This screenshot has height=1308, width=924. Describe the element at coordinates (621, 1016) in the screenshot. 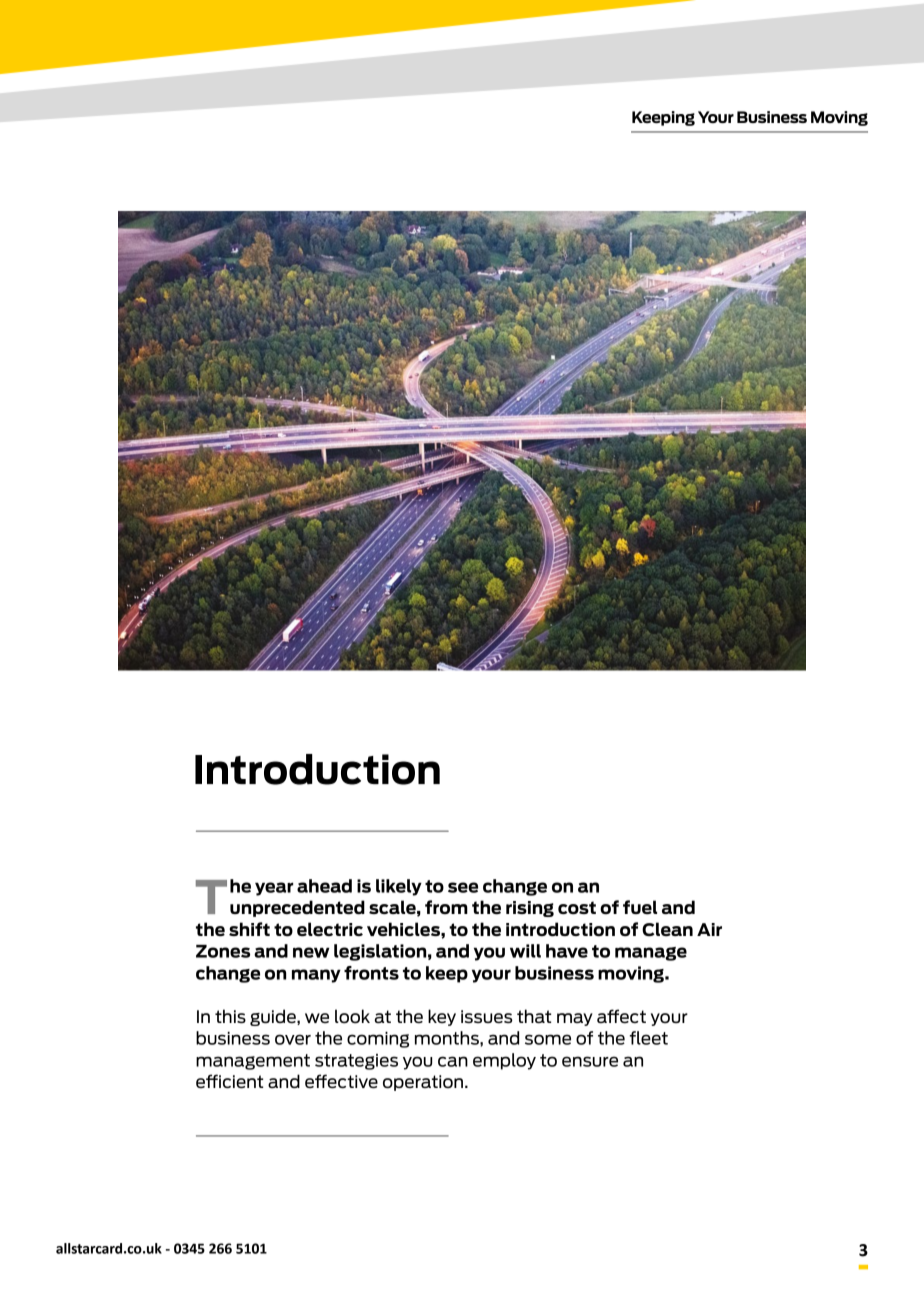

I see `affect` at that location.
